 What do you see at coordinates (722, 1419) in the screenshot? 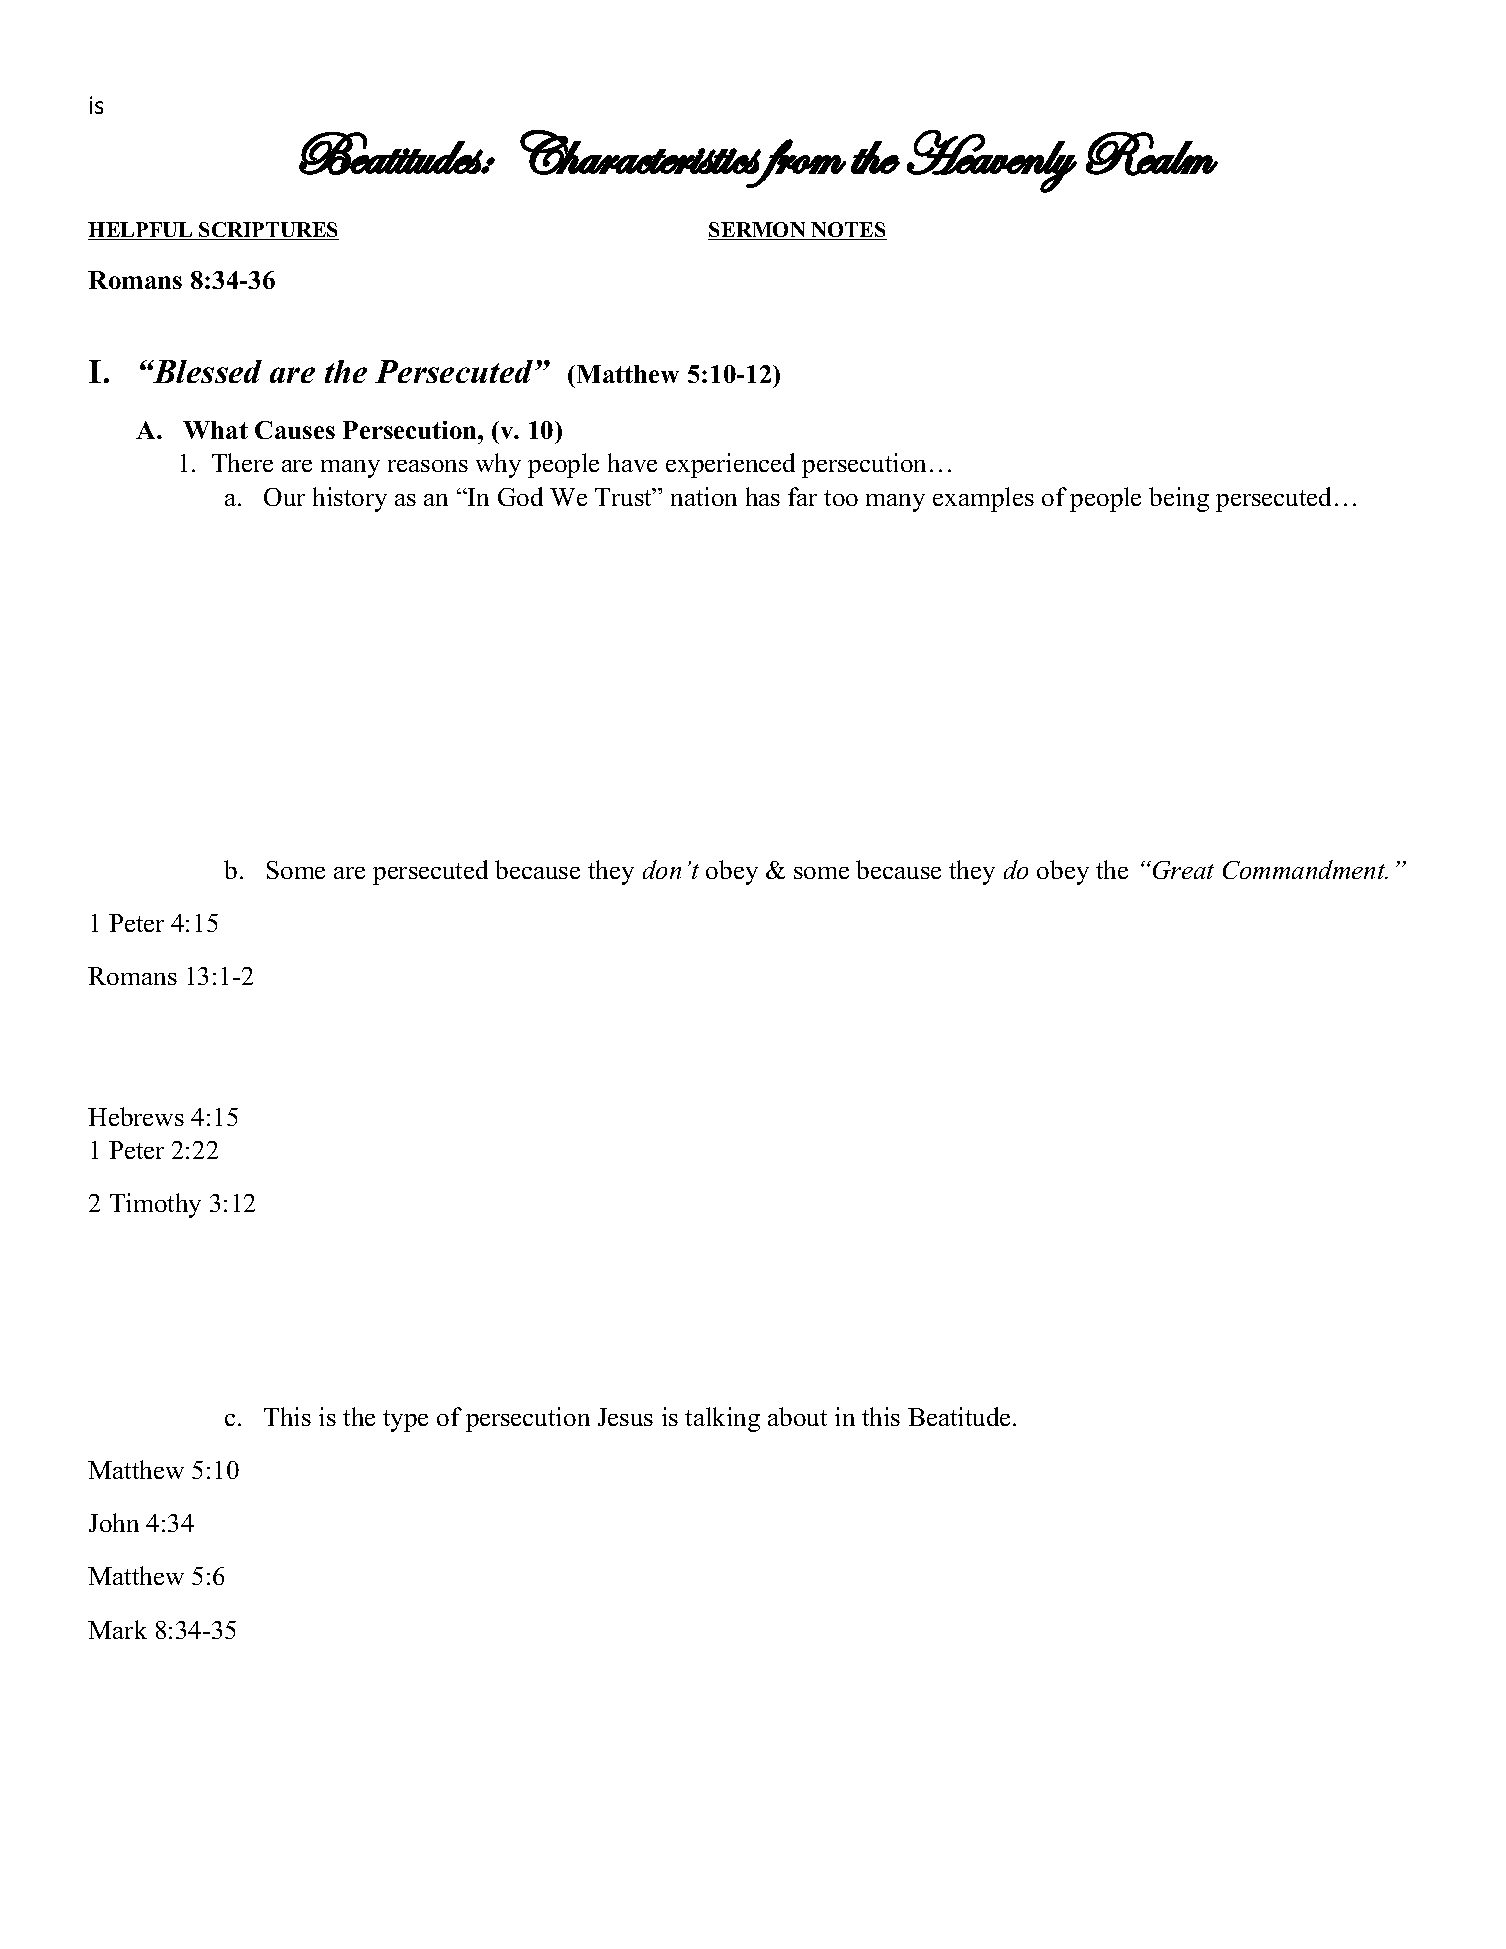
I see `talking` at bounding box center [722, 1419].
